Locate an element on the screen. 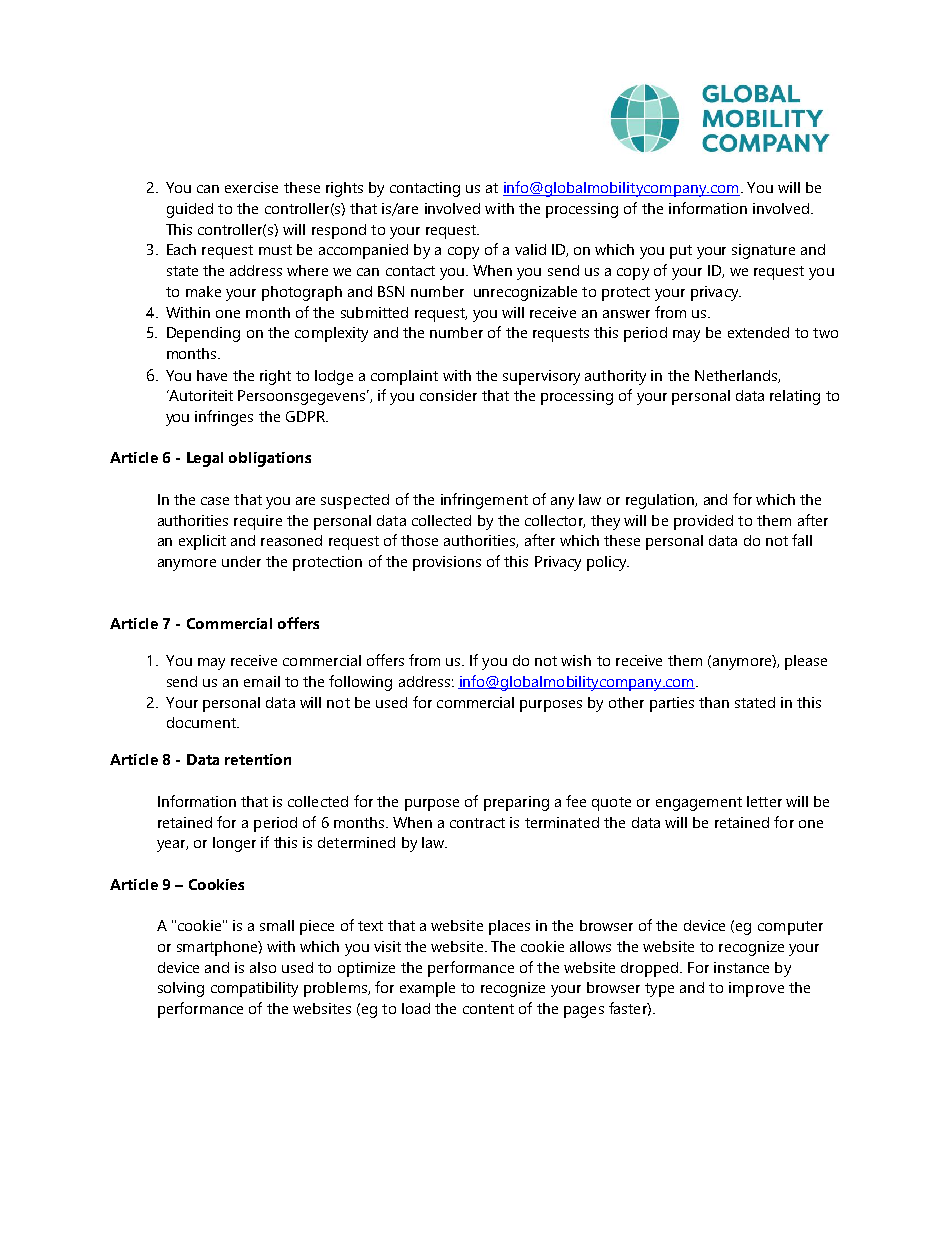 The image size is (952, 1233). valid is located at coordinates (530, 249).
